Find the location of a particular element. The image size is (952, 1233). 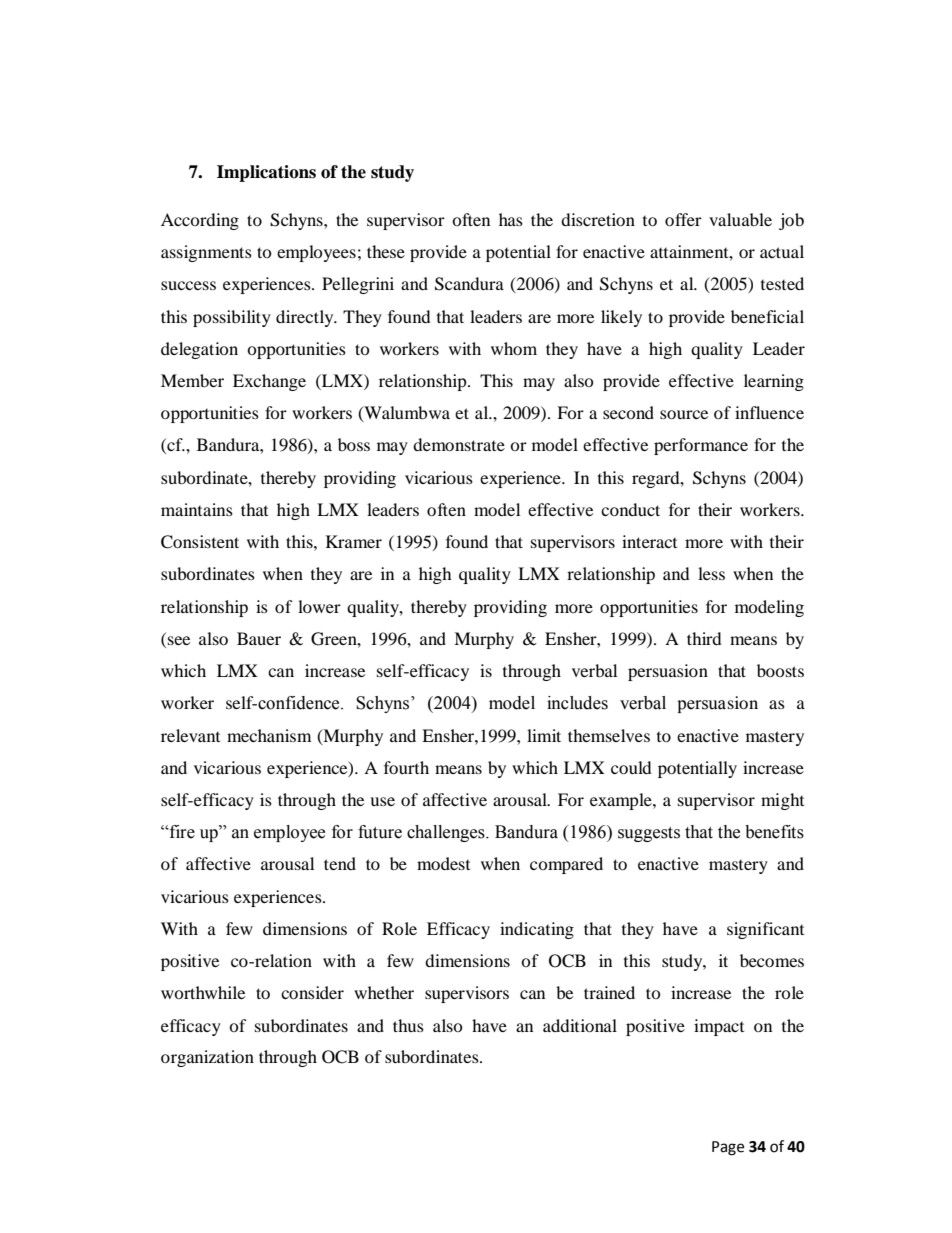

mechanism is located at coordinates (269, 735).
